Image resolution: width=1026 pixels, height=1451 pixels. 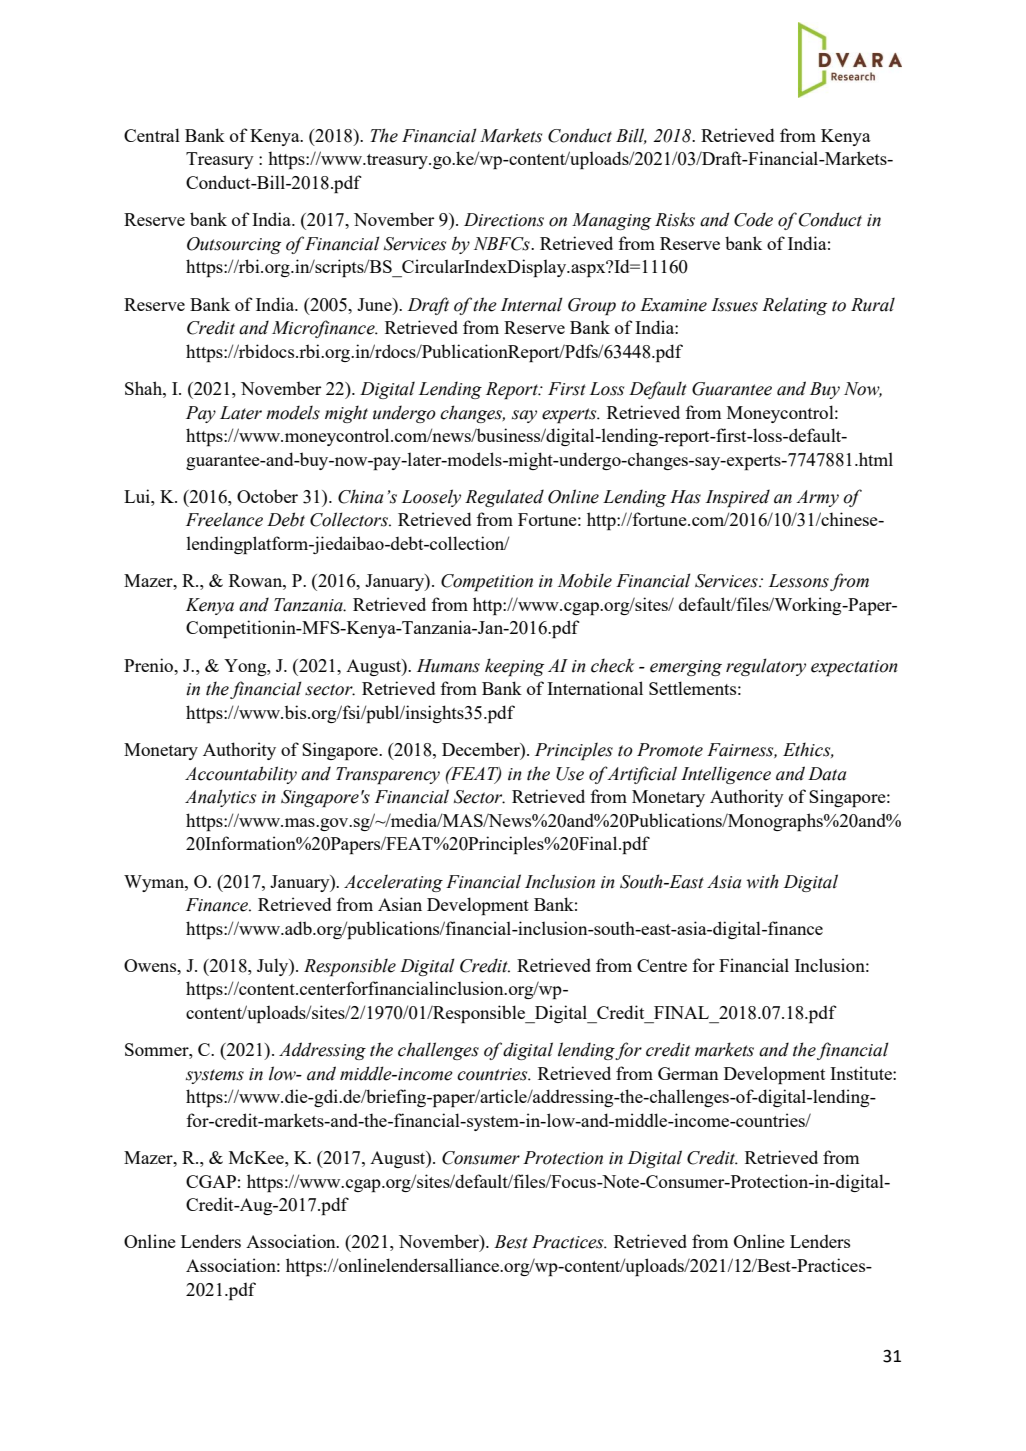 I want to click on Mobile, so click(x=584, y=580).
